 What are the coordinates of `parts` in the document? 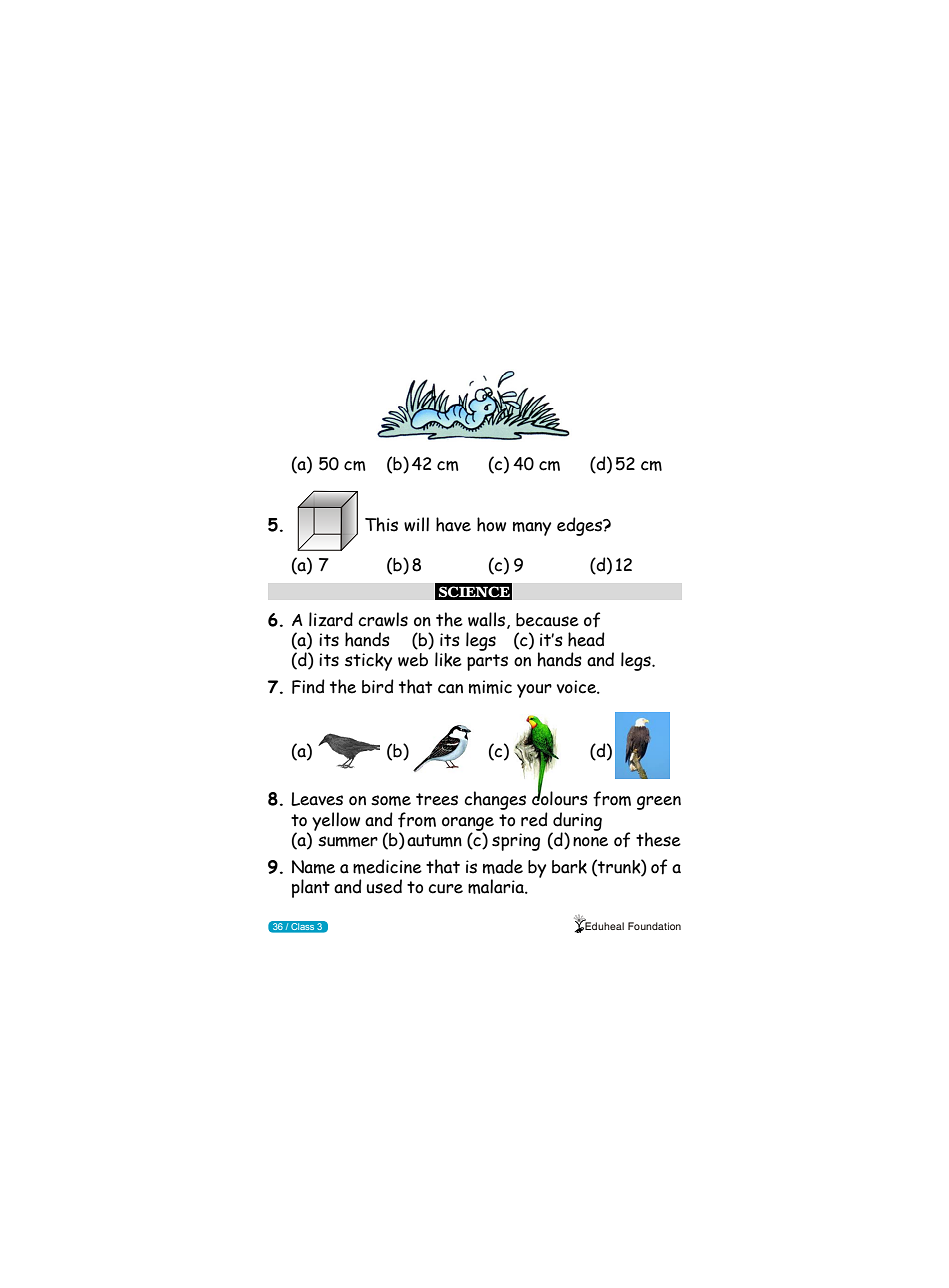 It's located at (487, 662).
